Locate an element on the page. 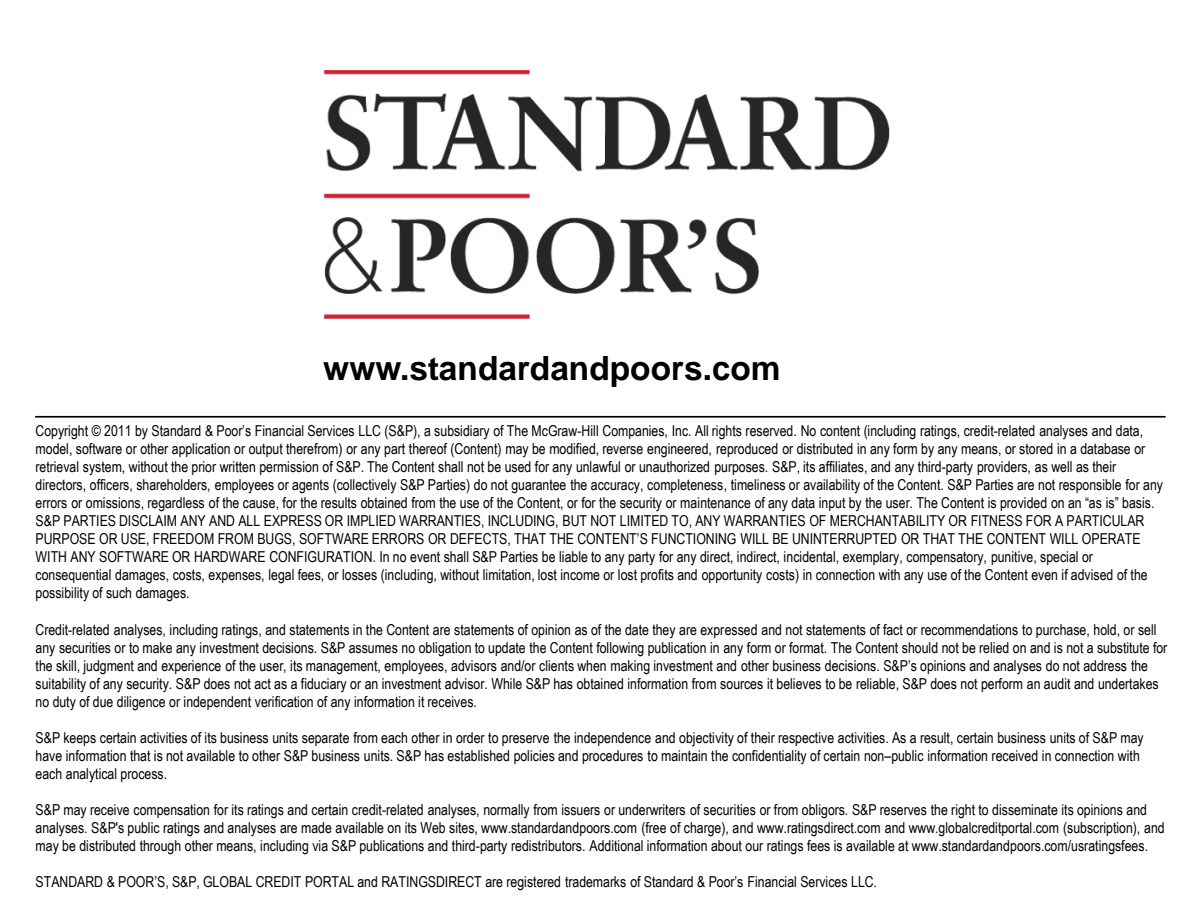 The width and height of the document is (1202, 902). trademarks is located at coordinates (595, 882).
